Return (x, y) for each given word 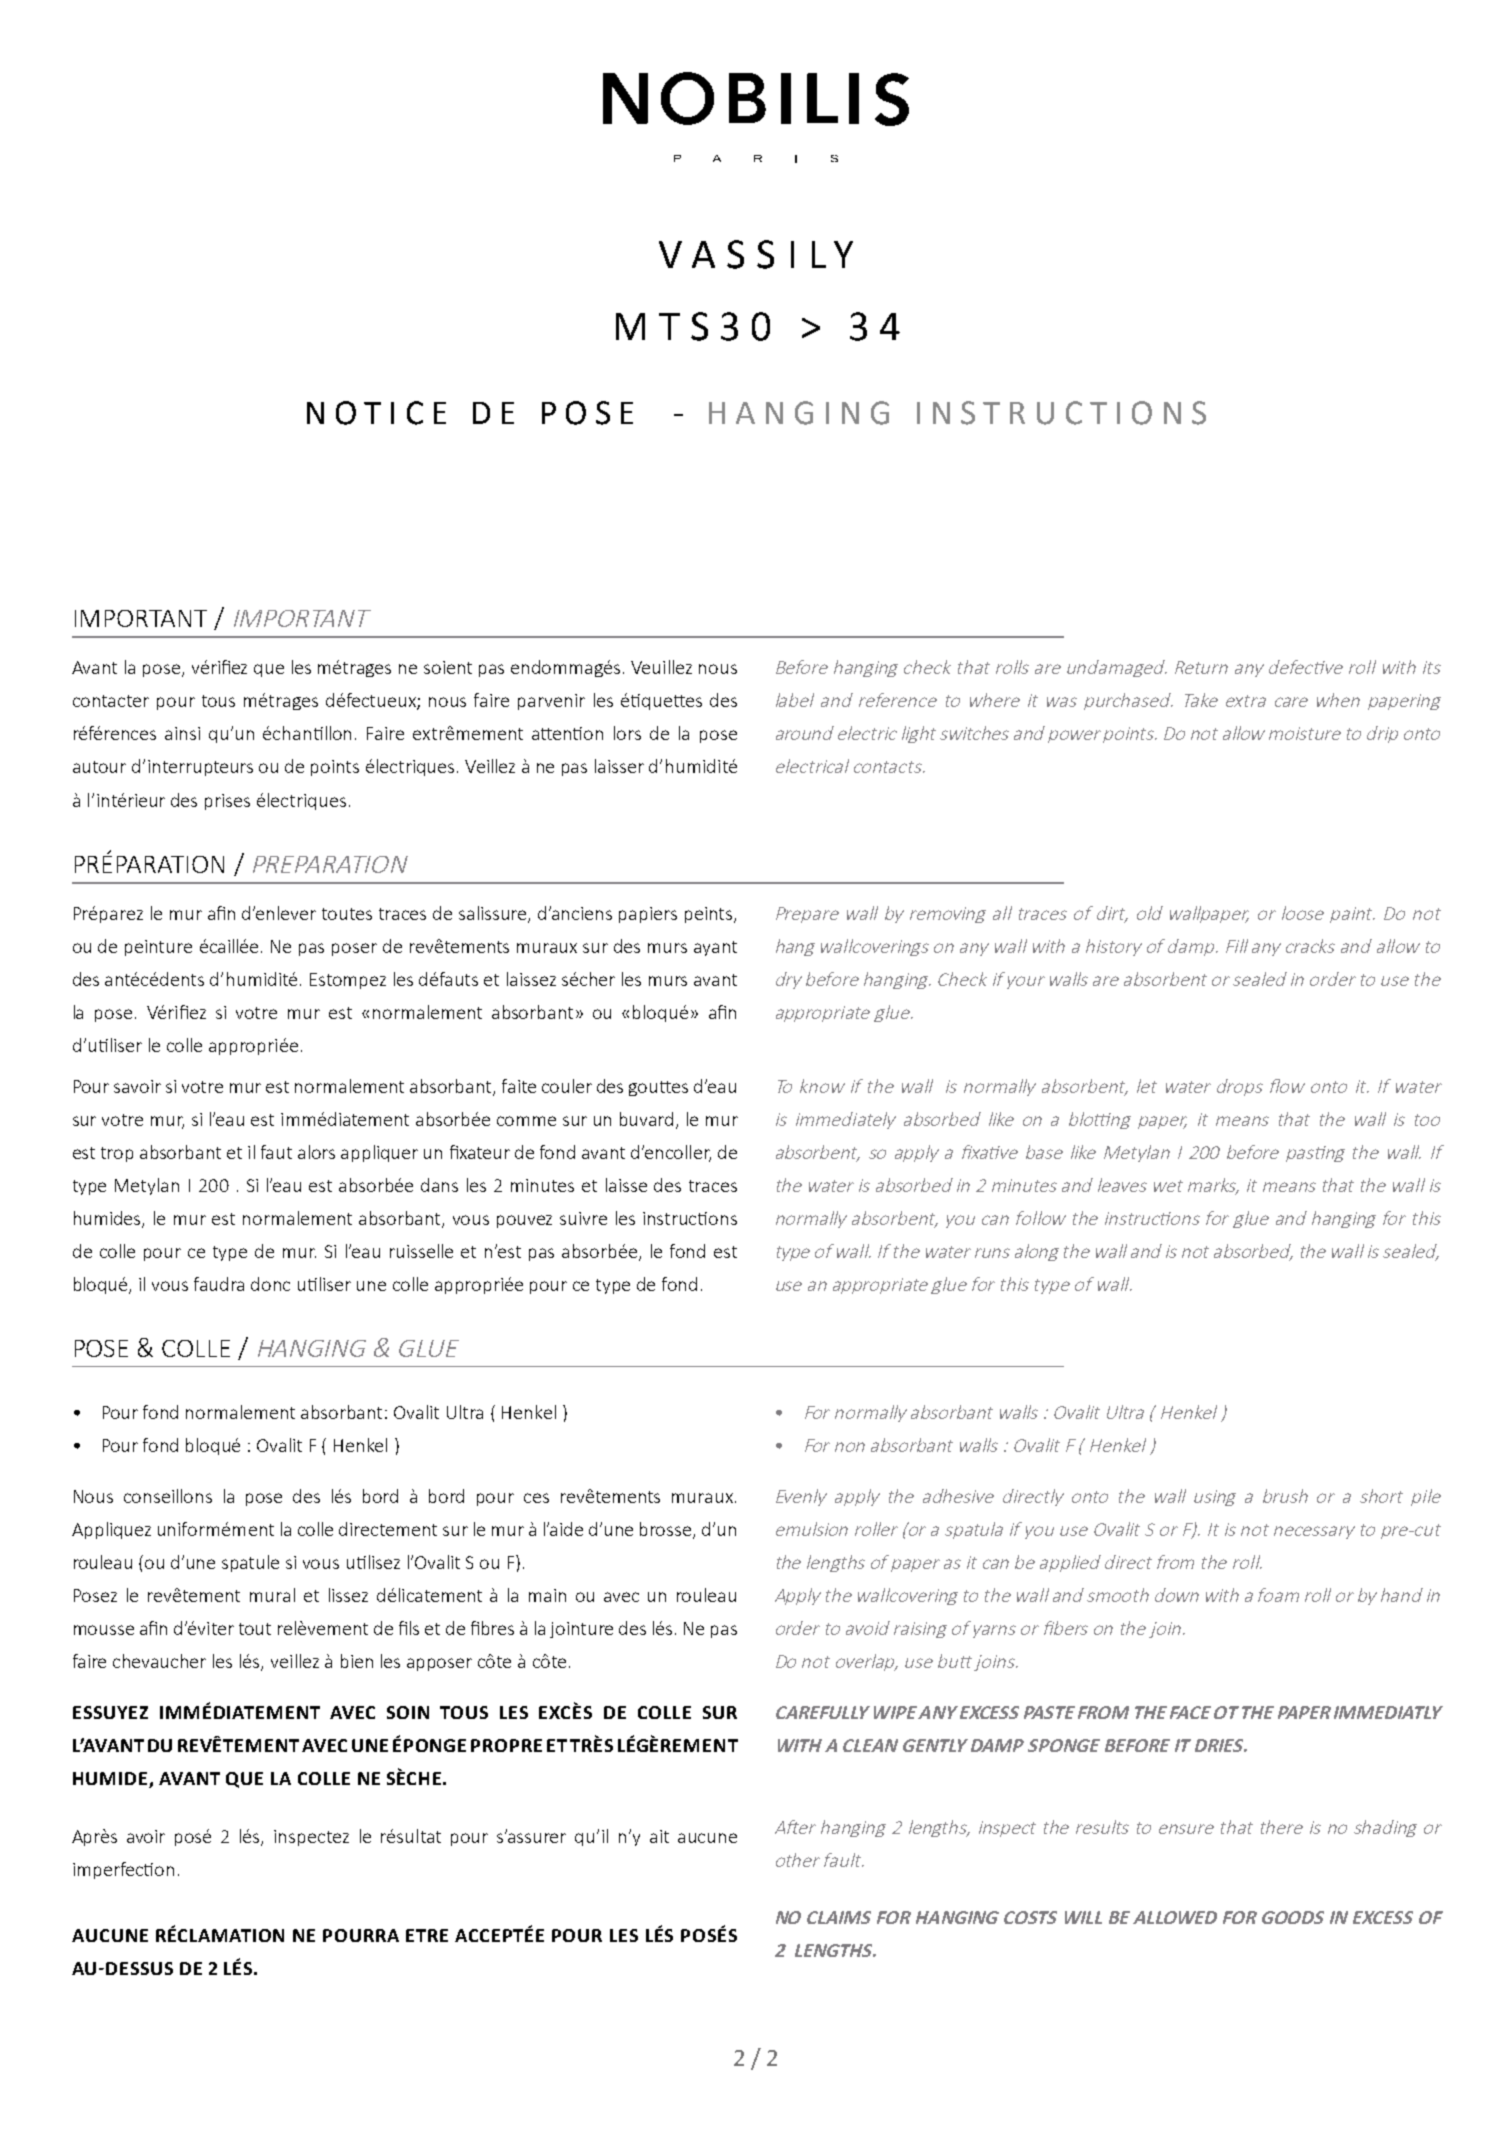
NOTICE (376, 413)
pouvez (524, 1221)
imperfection (123, 1870)
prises (227, 802)
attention (567, 733)
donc (270, 1284)
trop (117, 1154)
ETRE (427, 1935)
